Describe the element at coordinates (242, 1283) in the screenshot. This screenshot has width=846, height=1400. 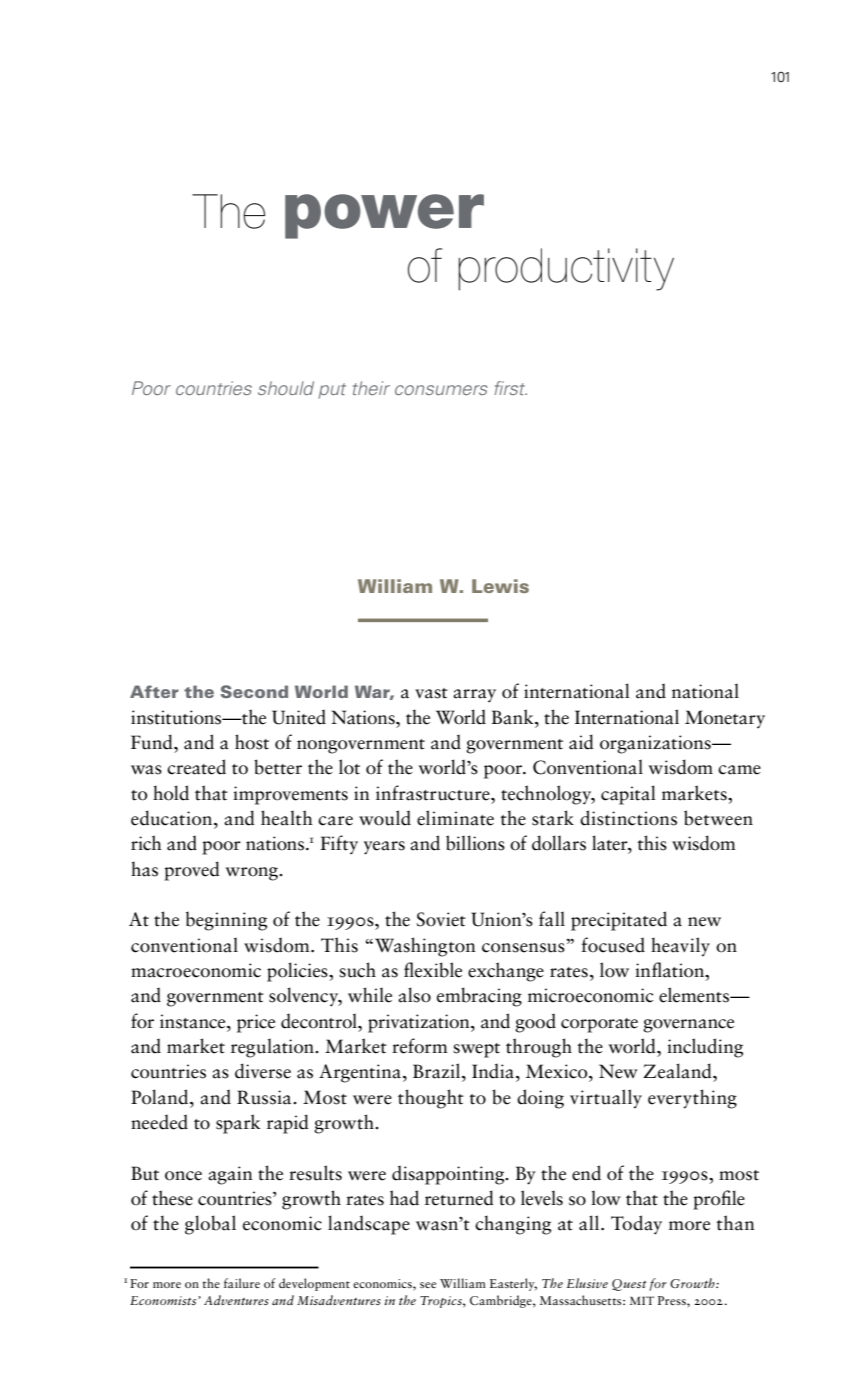
I see `failure` at that location.
